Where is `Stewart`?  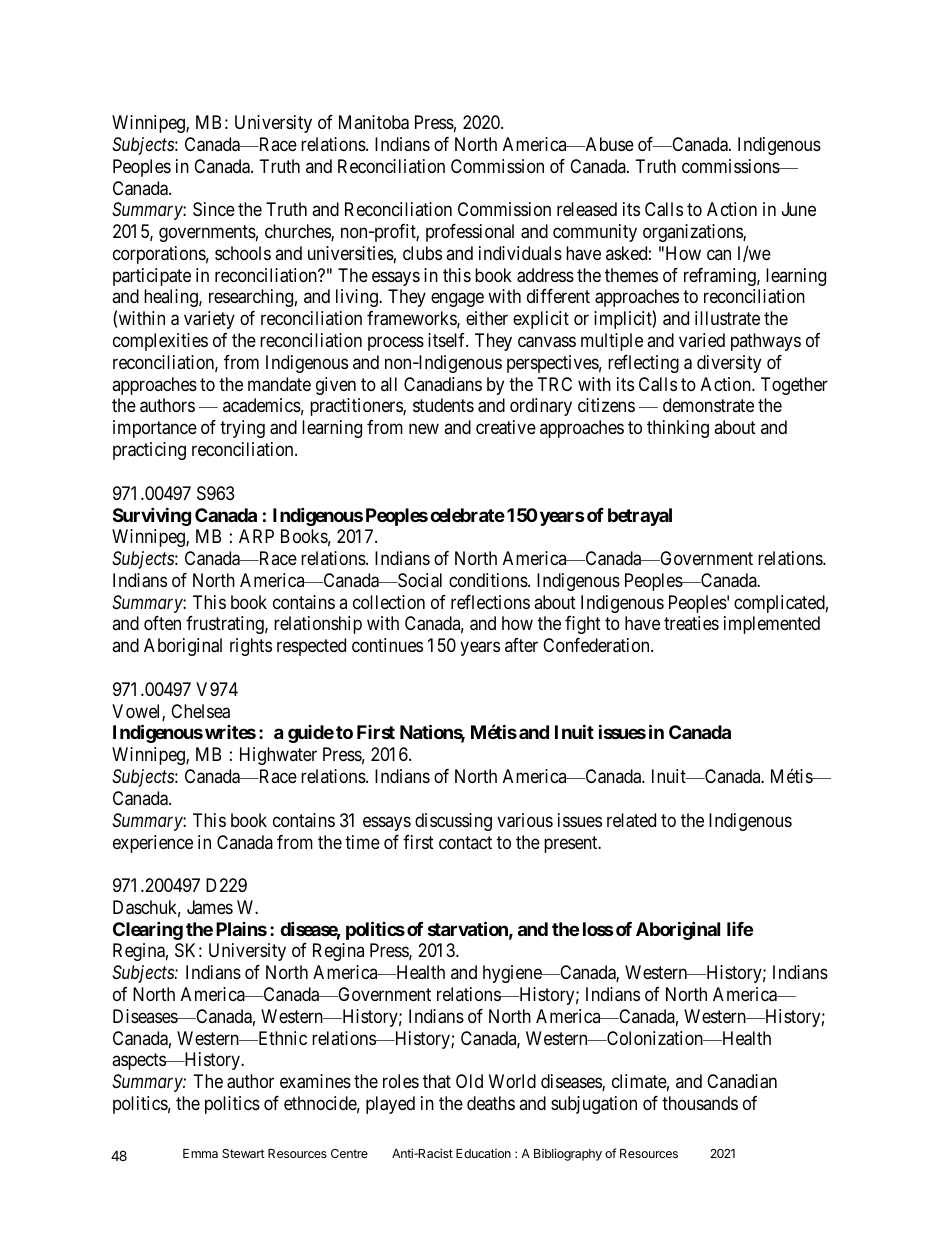
Stewart is located at coordinates (243, 1153).
